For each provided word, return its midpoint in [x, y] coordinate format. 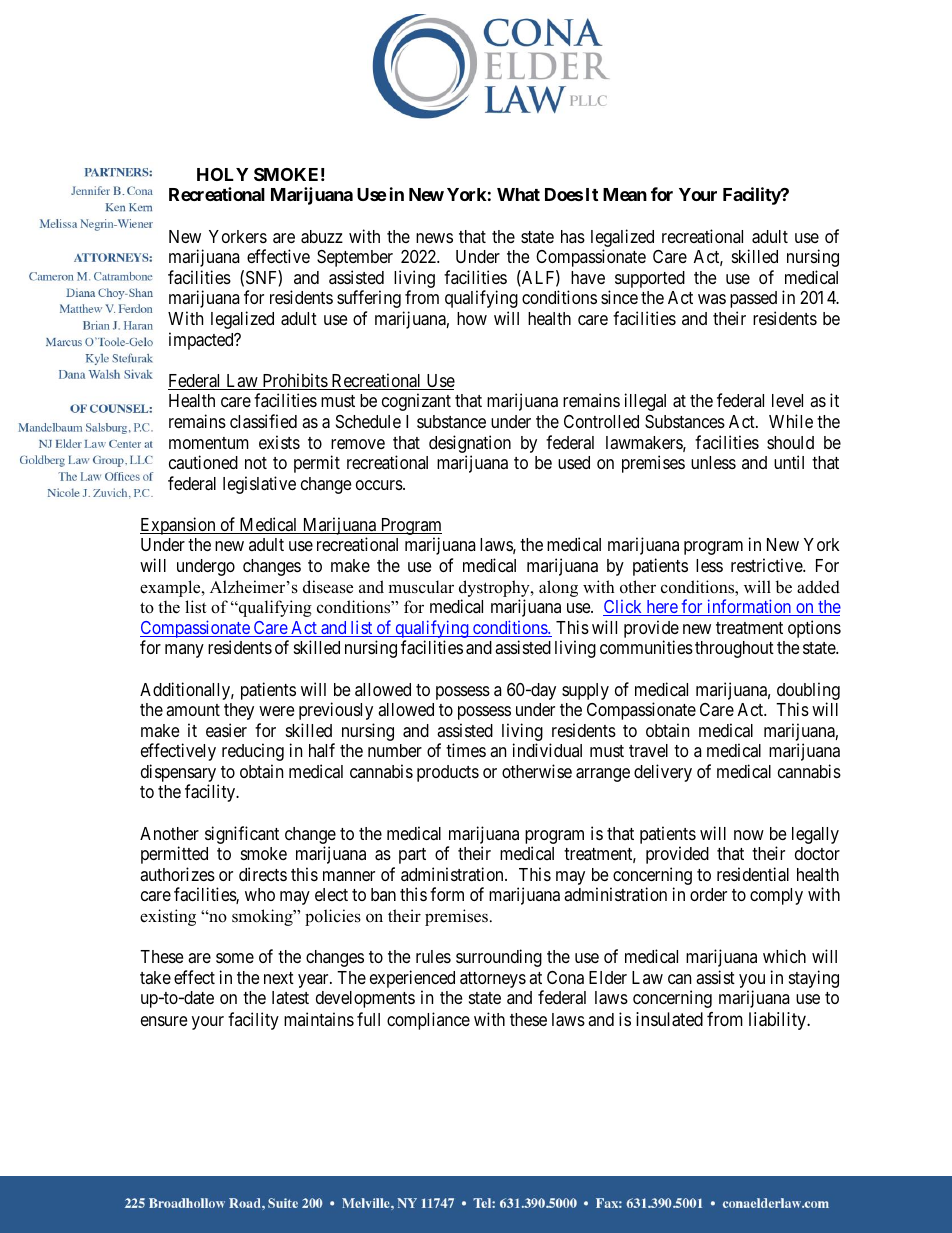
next [279, 978]
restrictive [767, 565]
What [518, 194]
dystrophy [495, 588]
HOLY [222, 174]
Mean [625, 194]
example [171, 588]
